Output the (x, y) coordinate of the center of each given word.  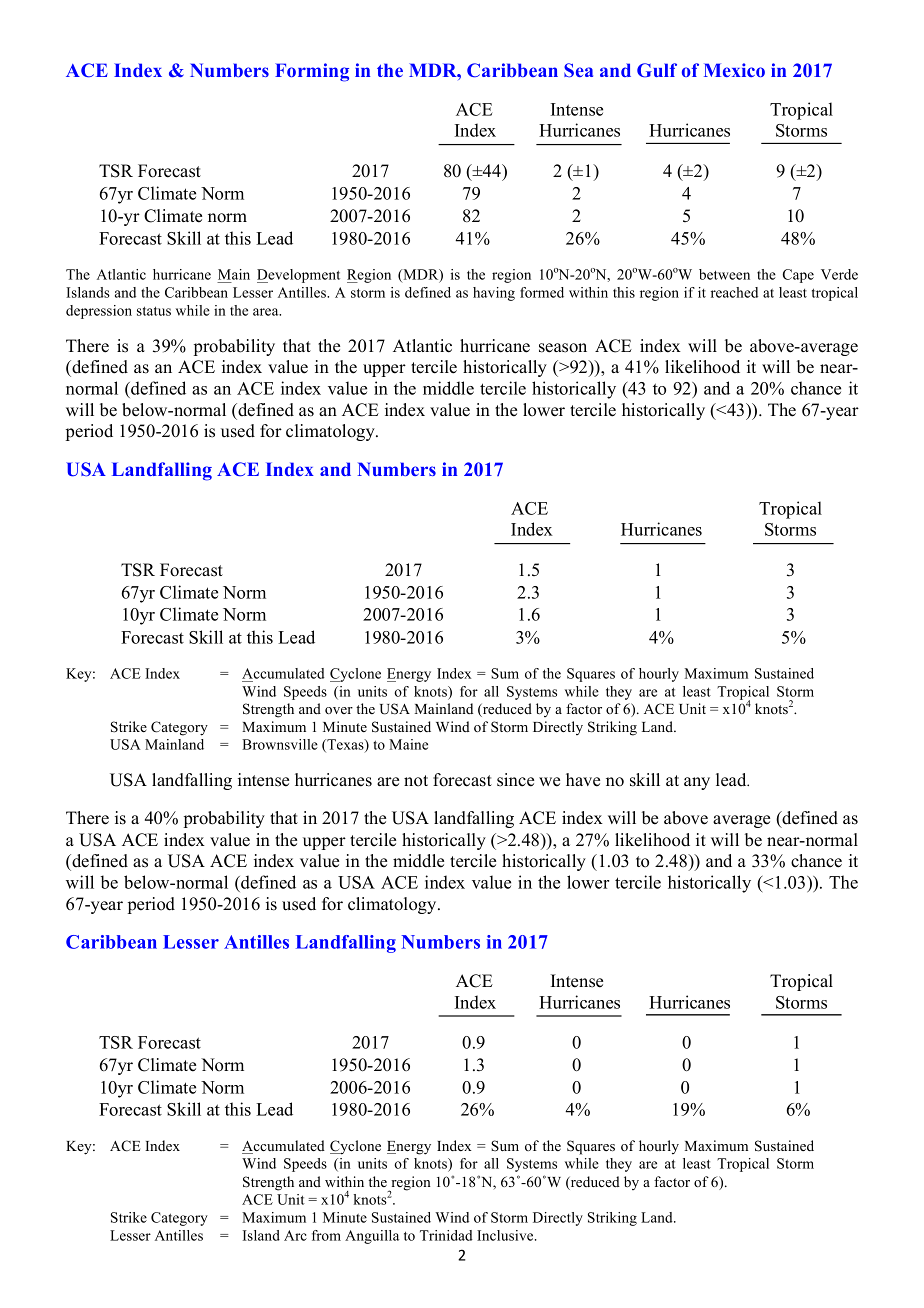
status (154, 311)
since (515, 780)
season (563, 348)
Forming (312, 72)
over (339, 710)
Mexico (734, 70)
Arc (295, 1235)
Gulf (657, 70)
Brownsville (280, 744)
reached (734, 292)
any (697, 783)
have (583, 780)
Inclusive (506, 1235)
